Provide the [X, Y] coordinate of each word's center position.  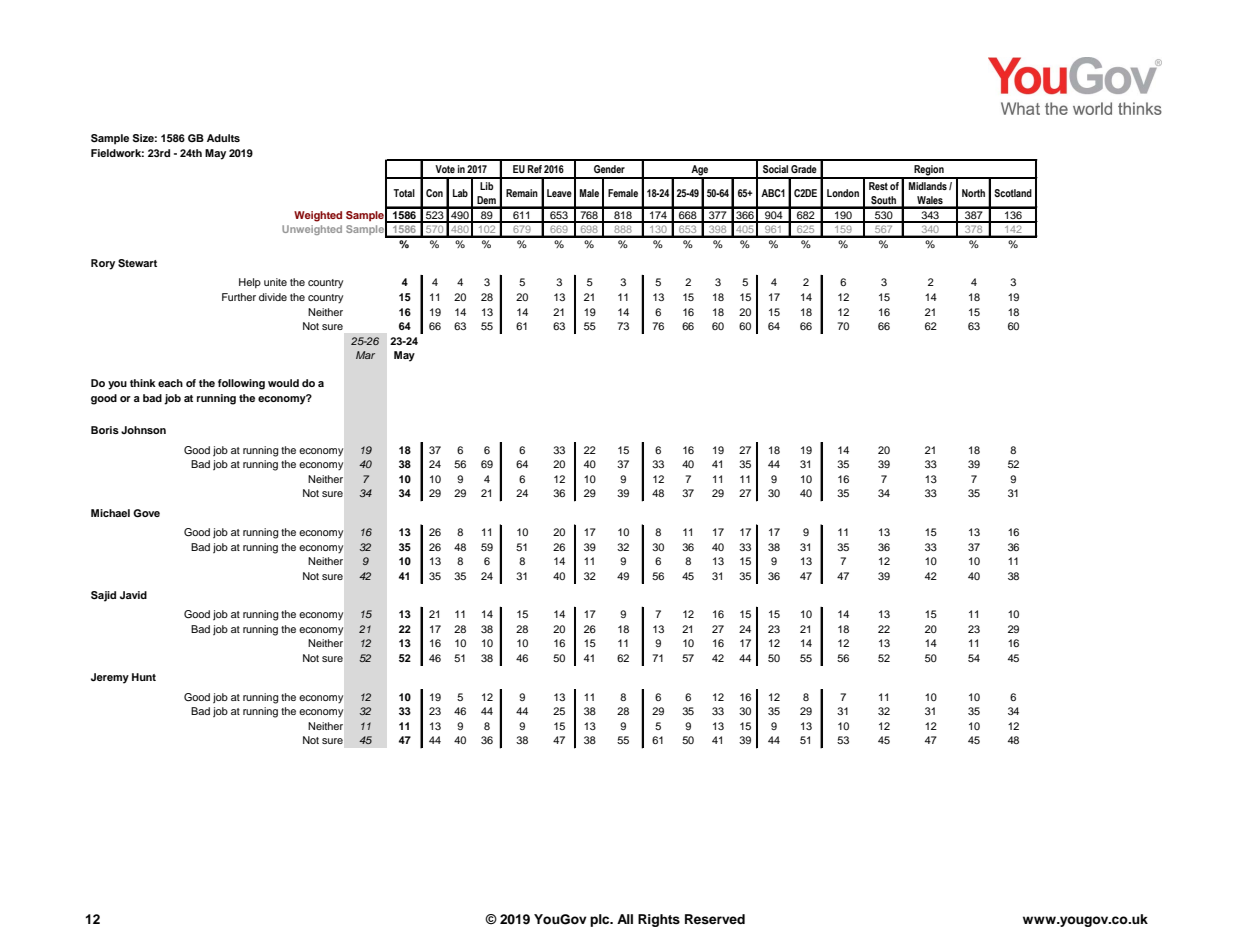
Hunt [144, 677]
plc [601, 920]
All [625, 919]
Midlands [928, 186]
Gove [146, 513]
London [843, 193]
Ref [535, 169]
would [283, 383]
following [241, 384]
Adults [223, 138]
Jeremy [110, 678]
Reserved [715, 919]
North [973, 193]
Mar [365, 355]
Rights [659, 920]
